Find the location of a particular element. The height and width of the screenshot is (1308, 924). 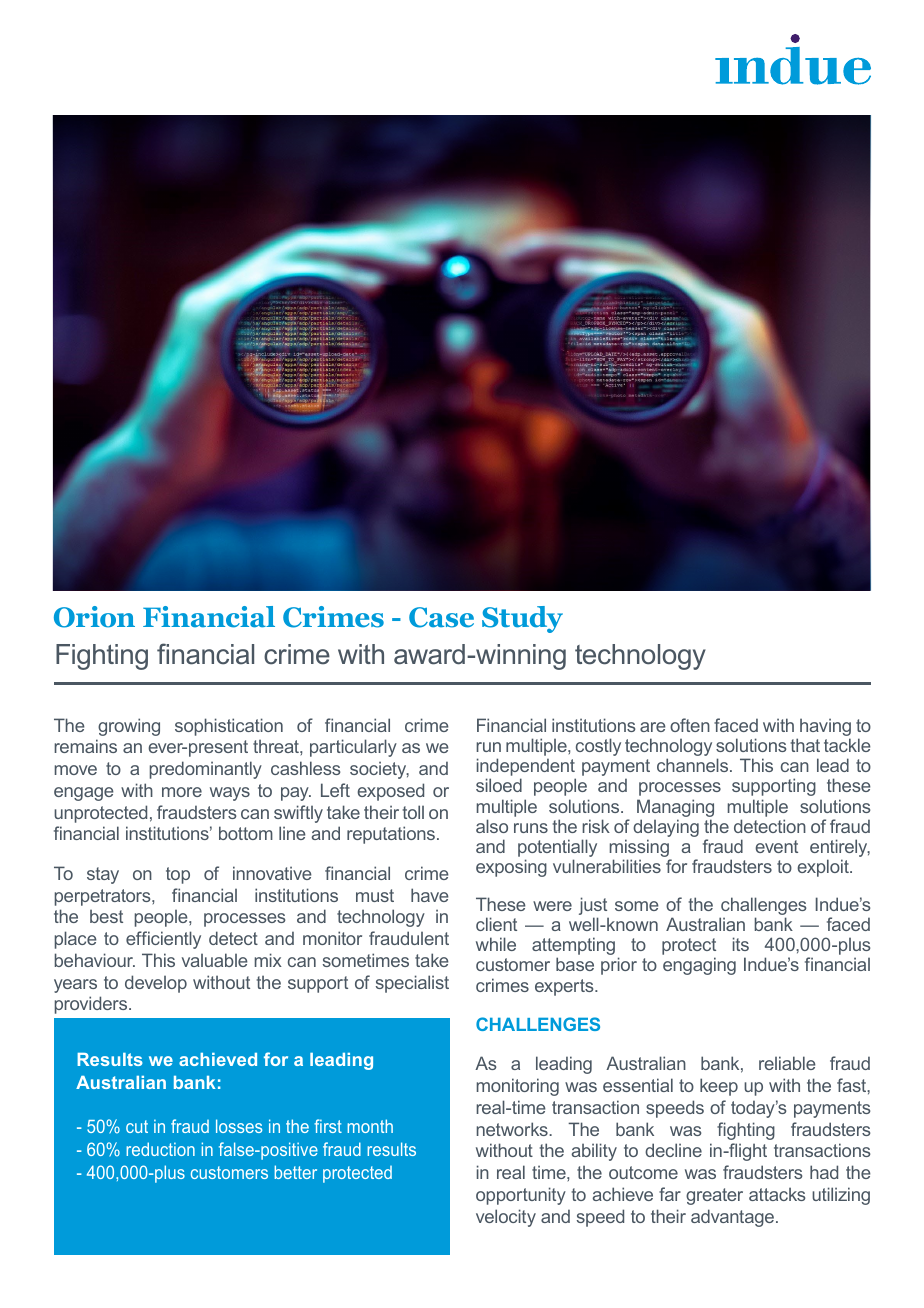

Case is located at coordinates (441, 617).
